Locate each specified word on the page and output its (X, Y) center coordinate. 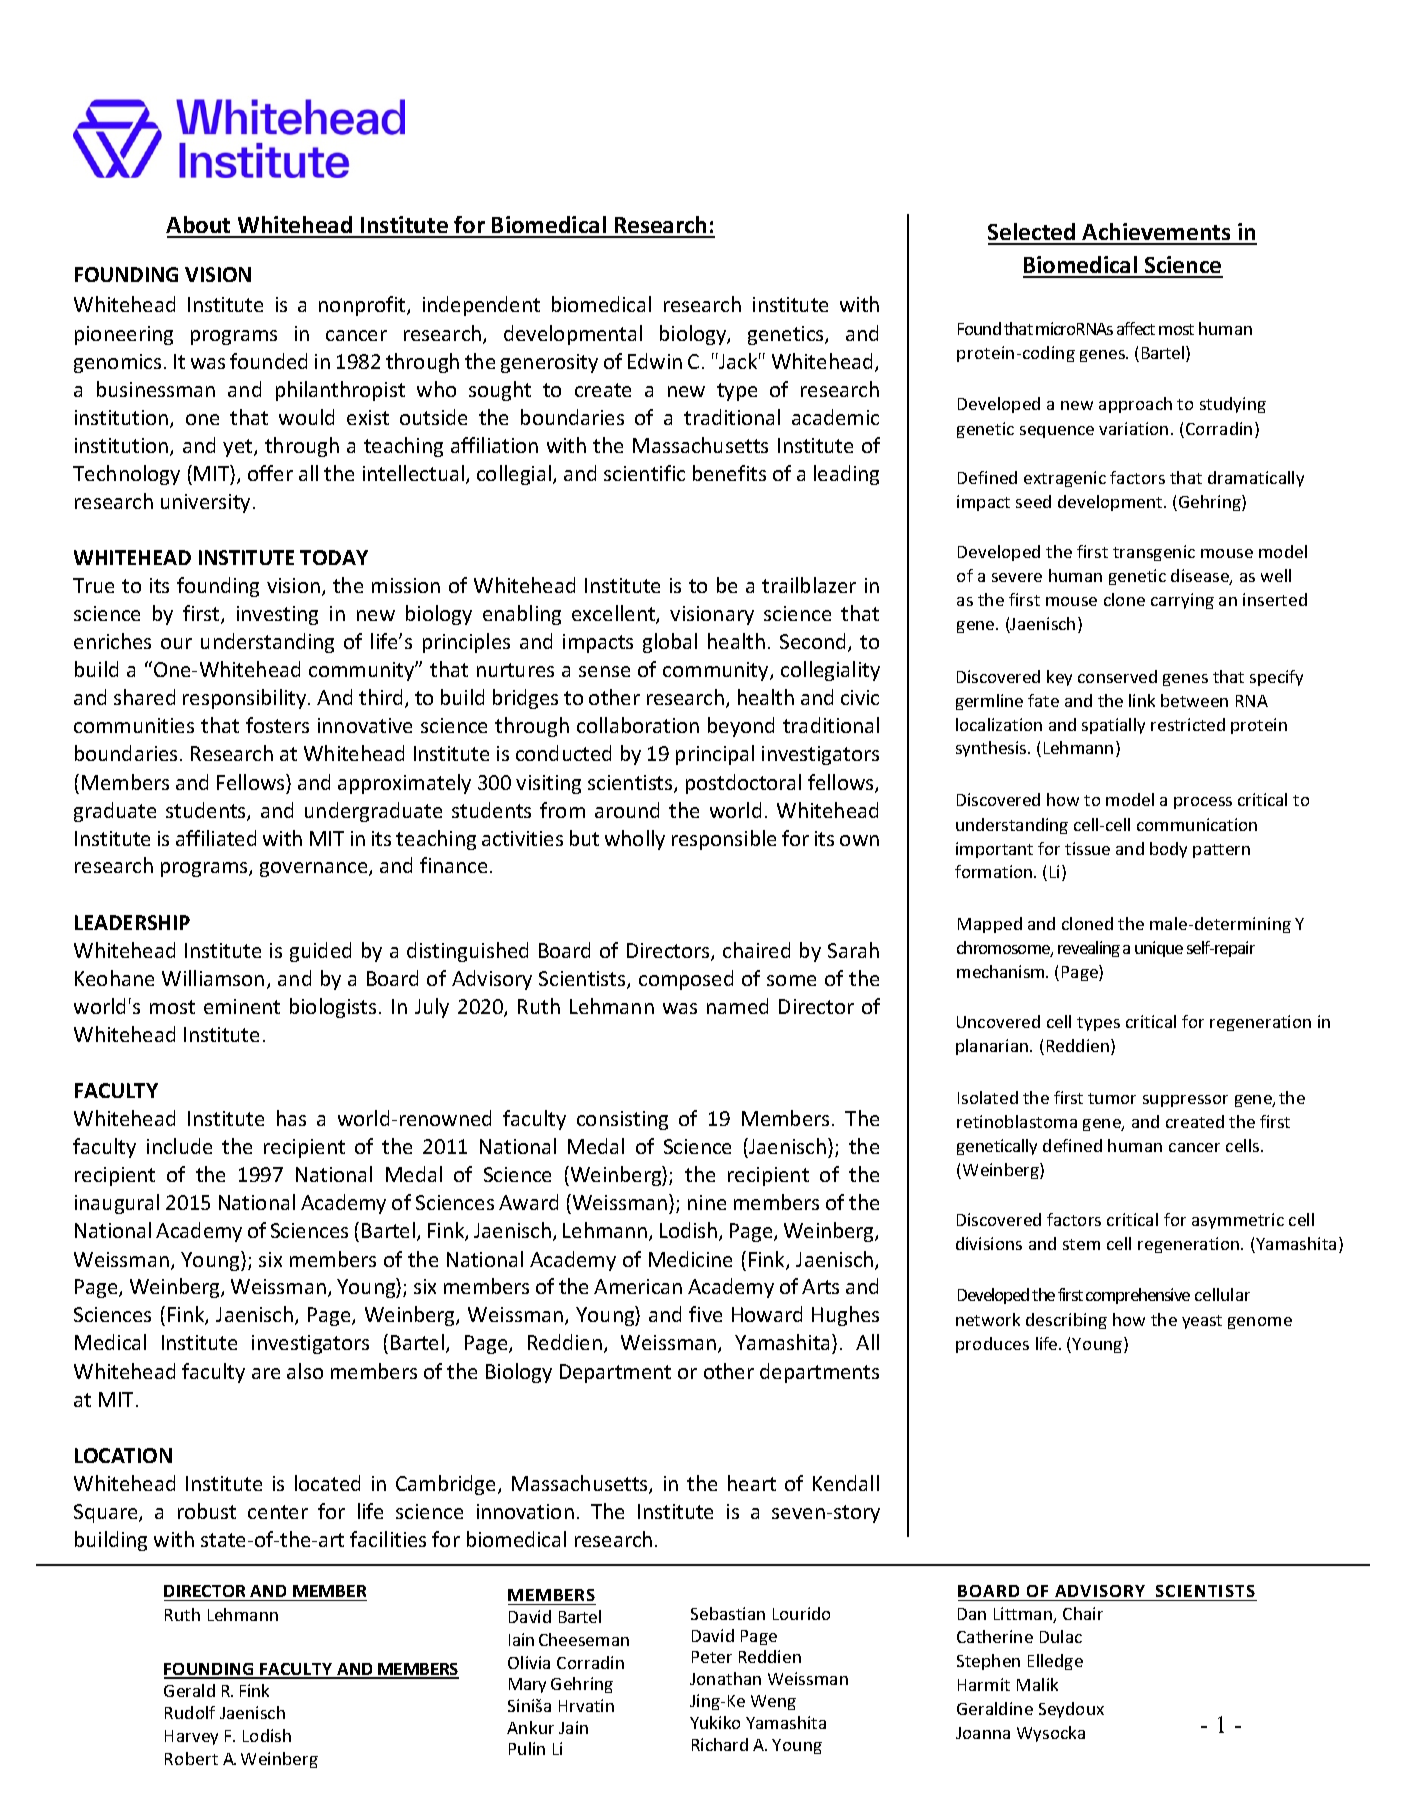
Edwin (655, 361)
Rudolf (190, 1712)
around (627, 810)
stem (1081, 1244)
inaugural (117, 1204)
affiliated (216, 838)
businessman (156, 389)
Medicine (690, 1259)
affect (1136, 328)
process (1203, 803)
